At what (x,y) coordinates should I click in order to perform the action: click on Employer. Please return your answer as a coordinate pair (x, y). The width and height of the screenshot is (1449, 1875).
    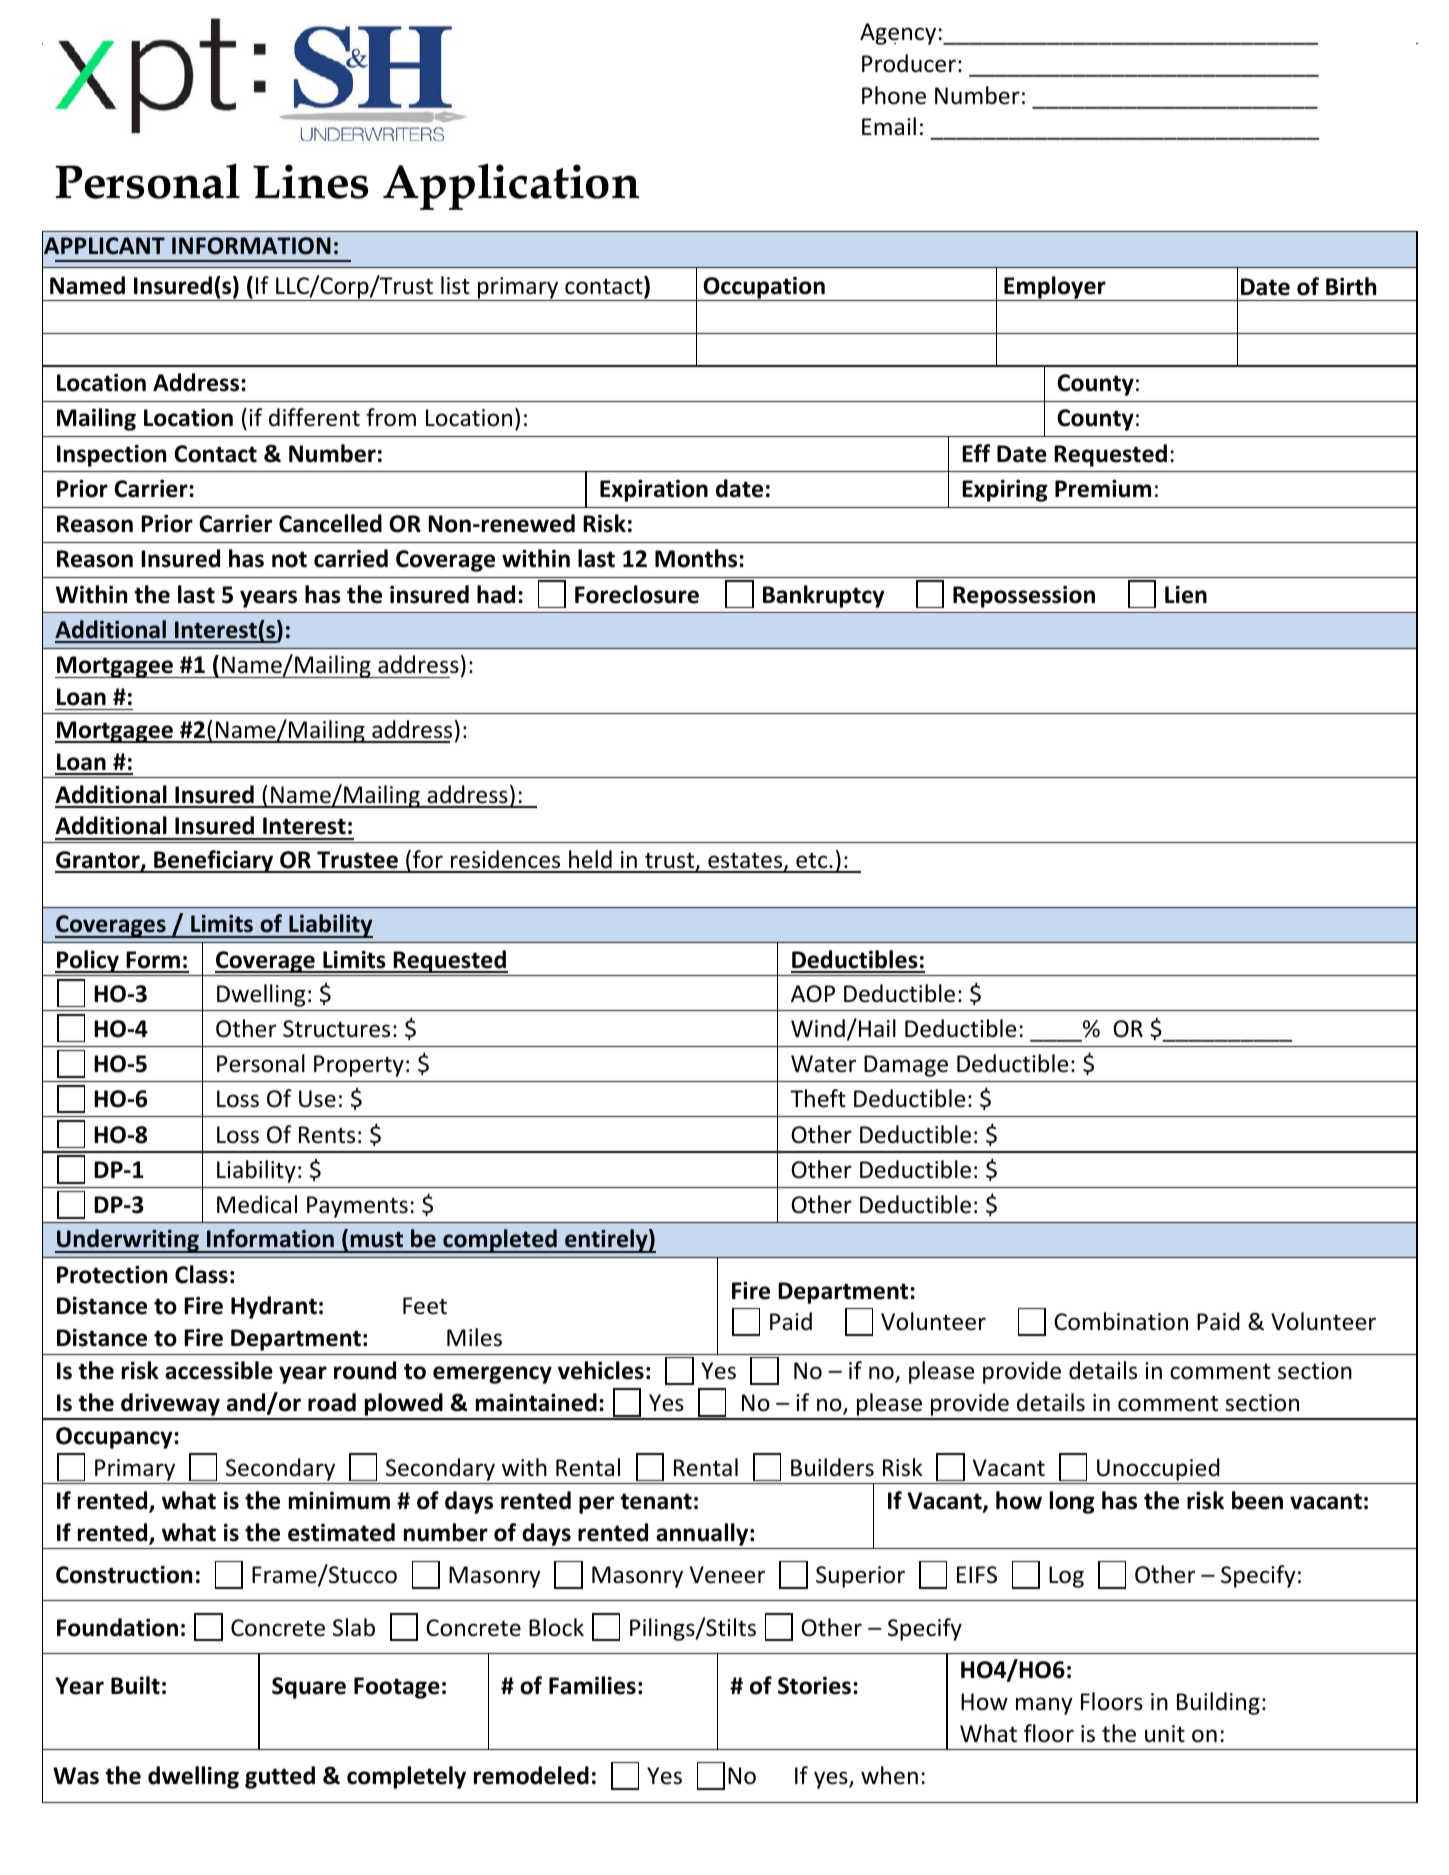
    Looking at the image, I should click on (1055, 288).
